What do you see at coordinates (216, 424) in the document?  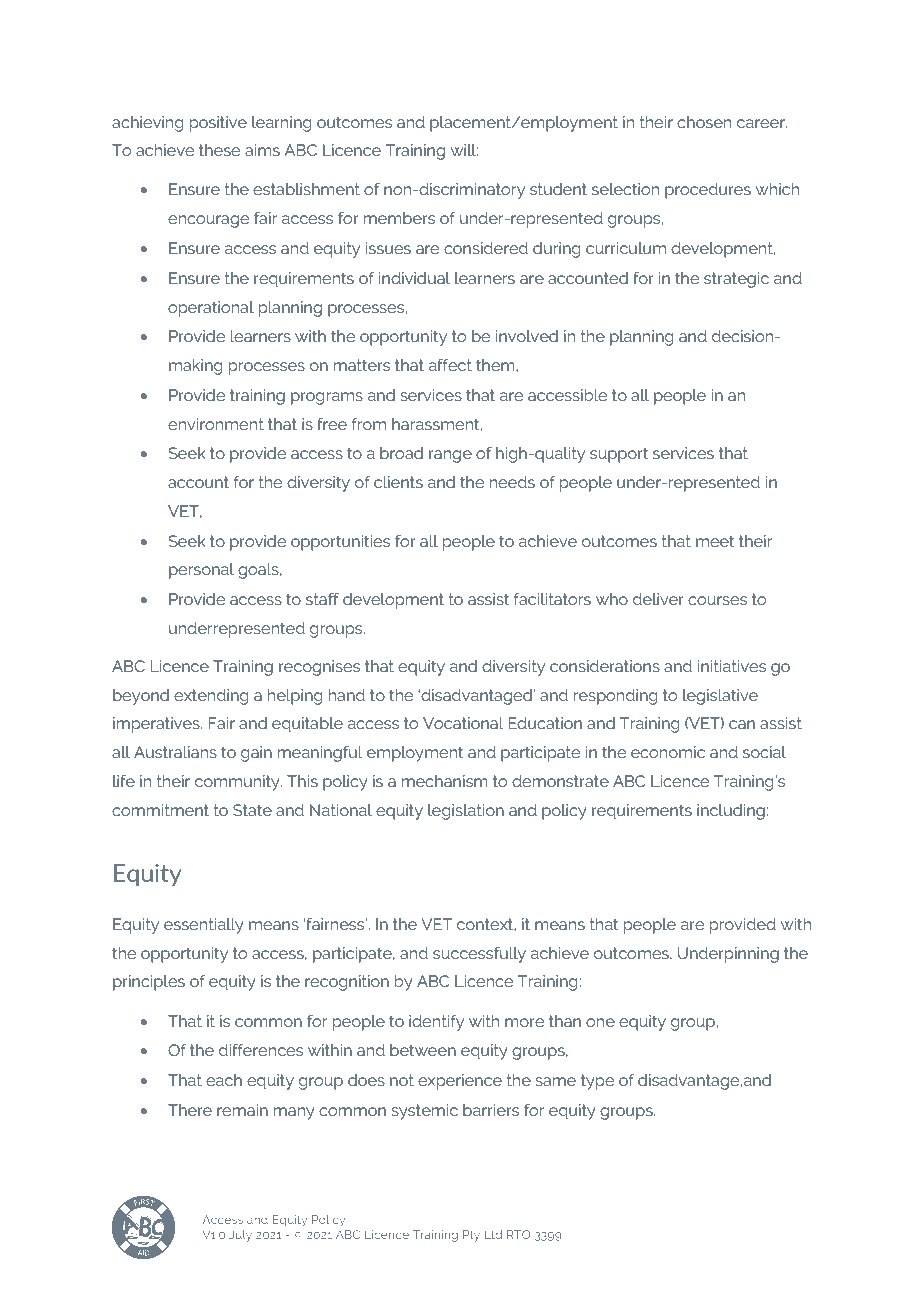 I see `environment` at bounding box center [216, 424].
